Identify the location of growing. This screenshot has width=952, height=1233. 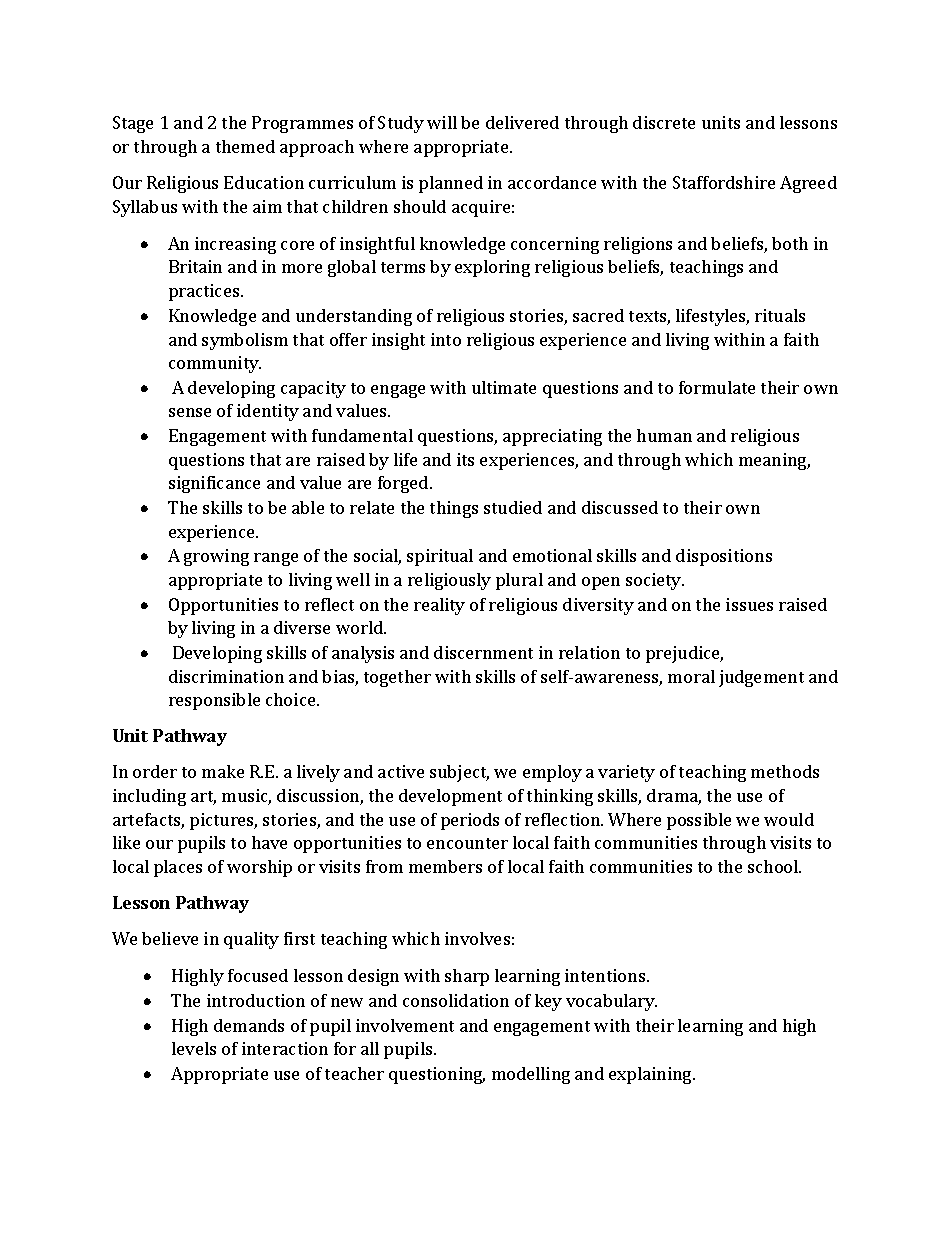
(216, 557).
